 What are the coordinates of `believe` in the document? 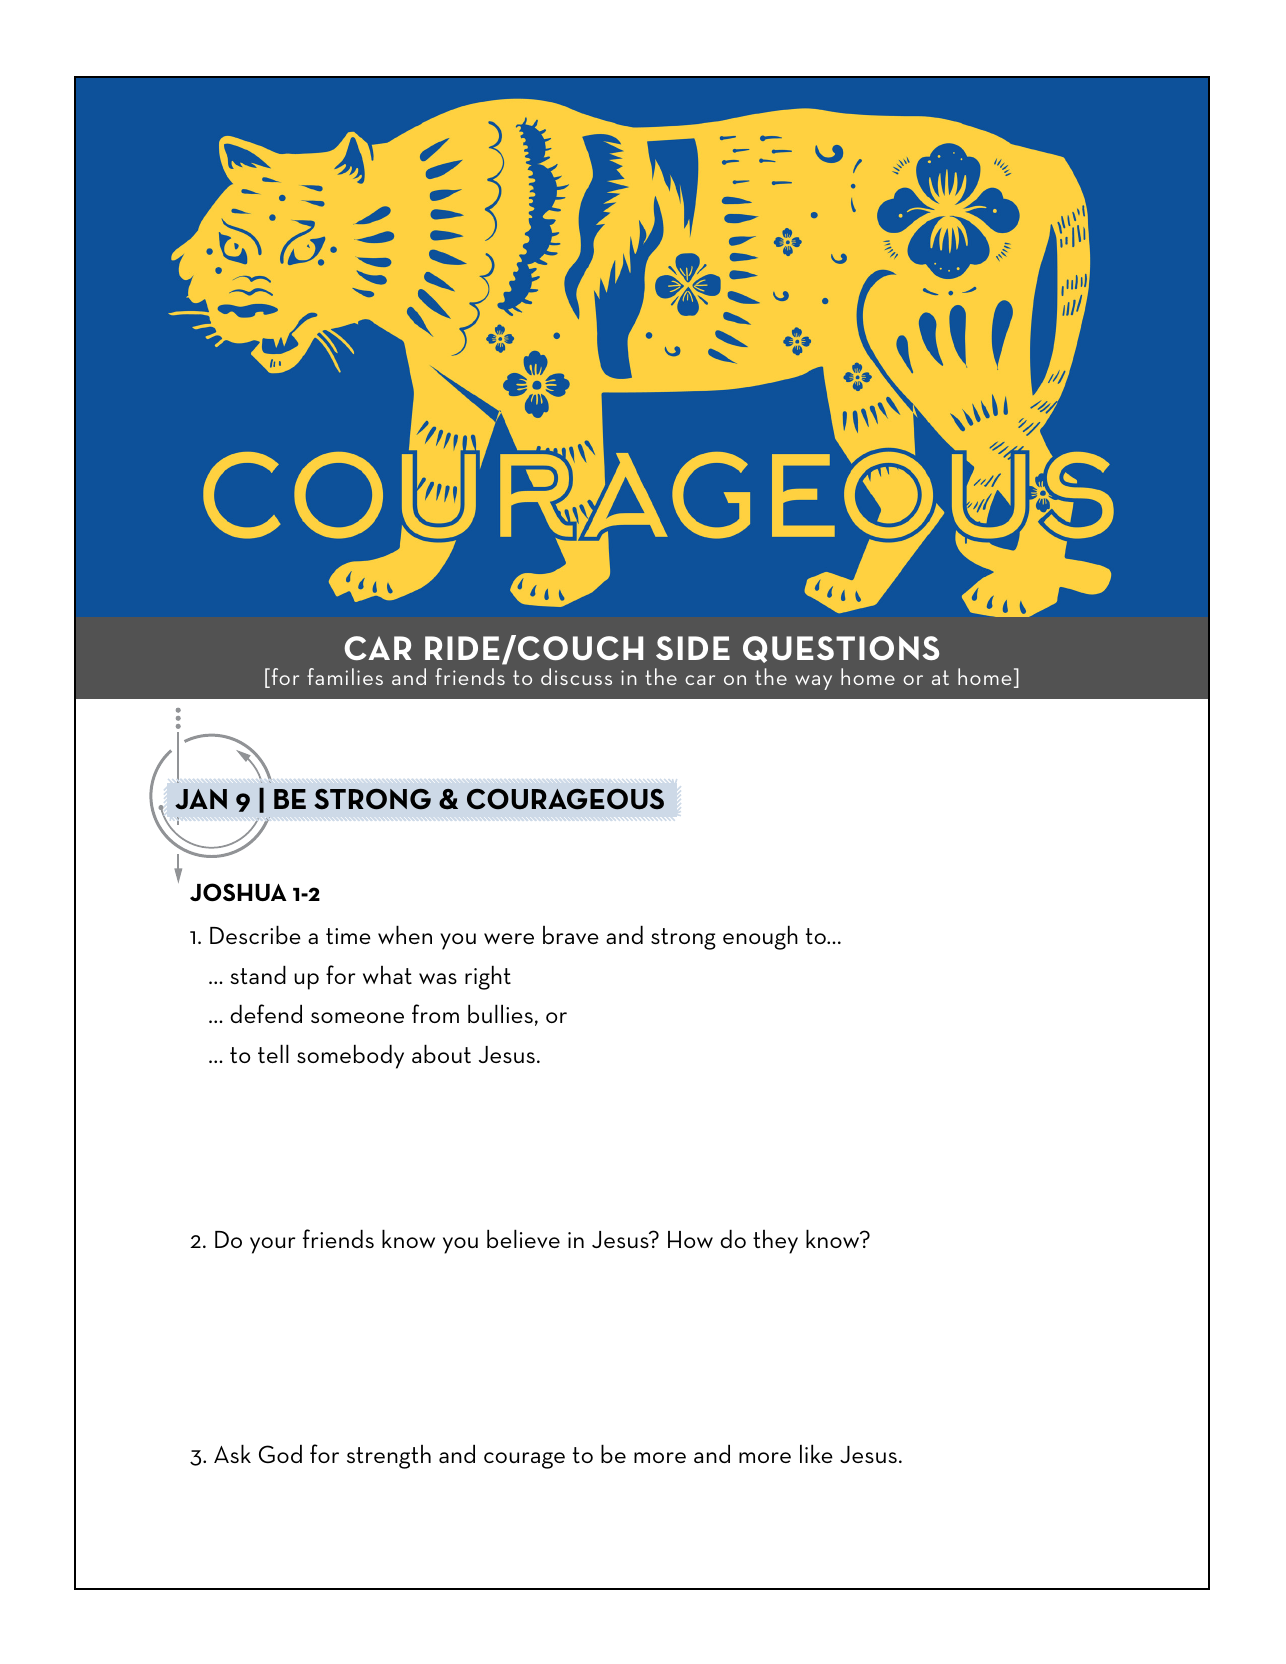 It's located at (523, 1238).
